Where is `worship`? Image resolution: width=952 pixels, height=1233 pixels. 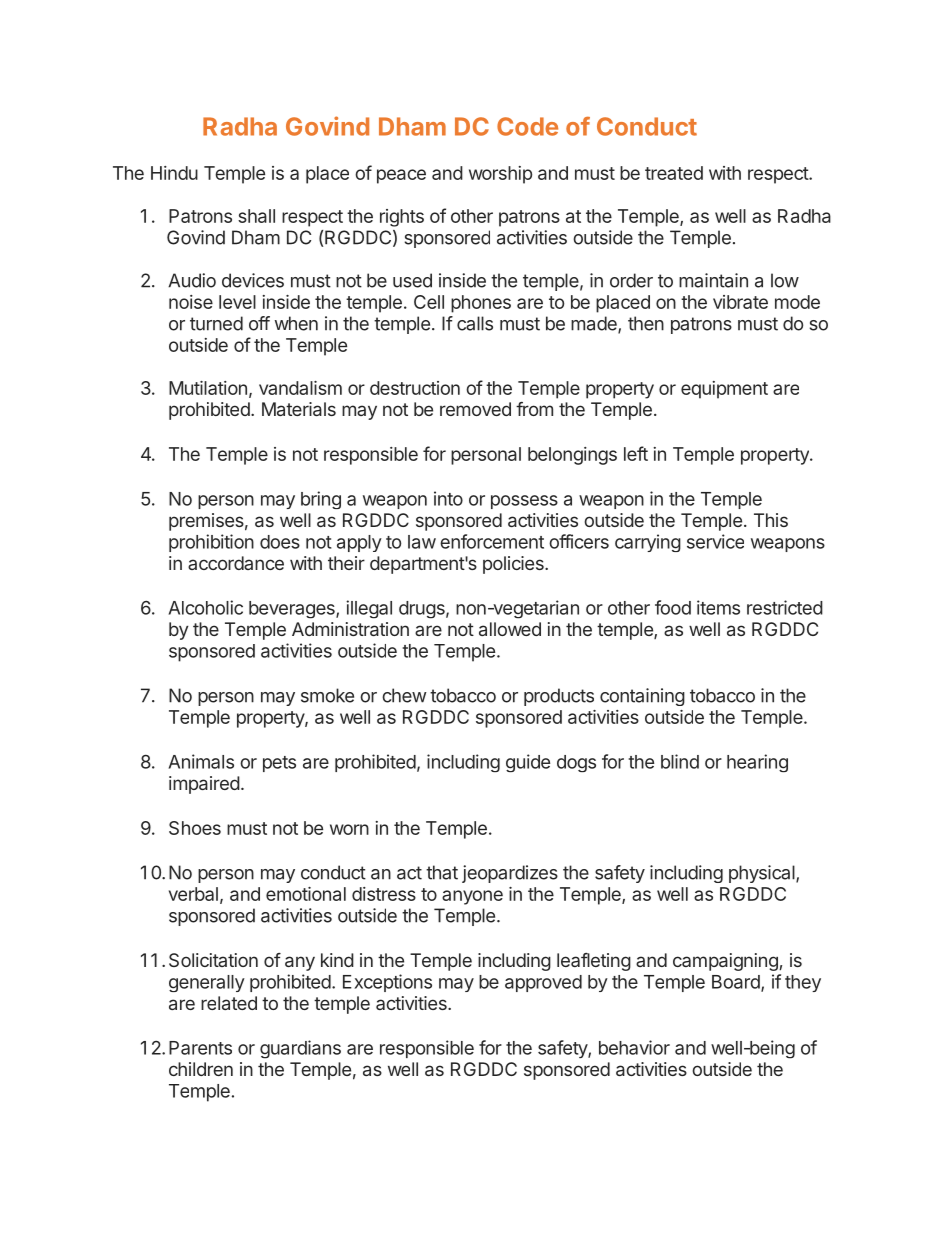
worship is located at coordinates (500, 175).
